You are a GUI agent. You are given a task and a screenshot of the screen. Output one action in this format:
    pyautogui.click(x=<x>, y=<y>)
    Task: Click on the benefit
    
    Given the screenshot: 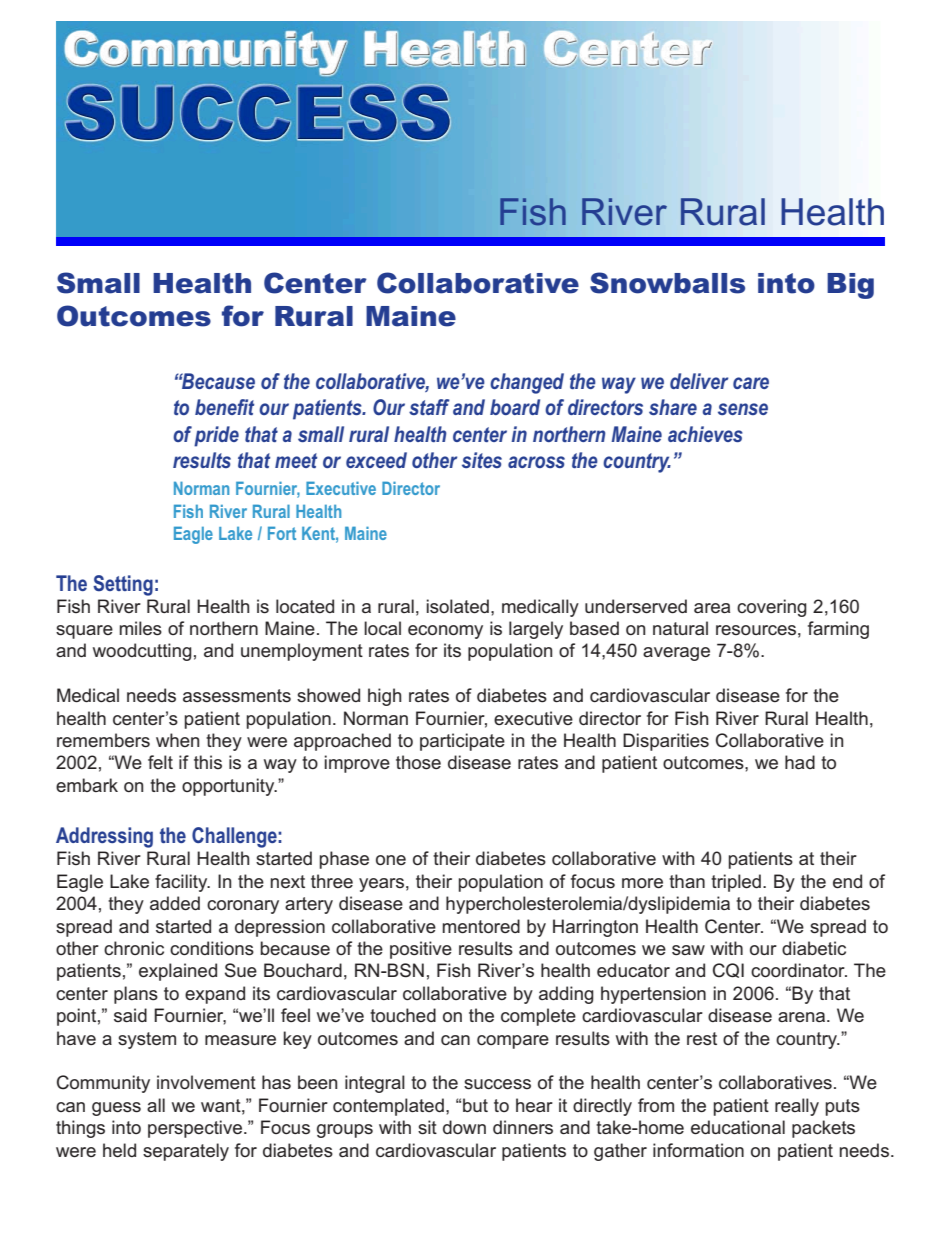 What is the action you would take?
    pyautogui.click(x=224, y=407)
